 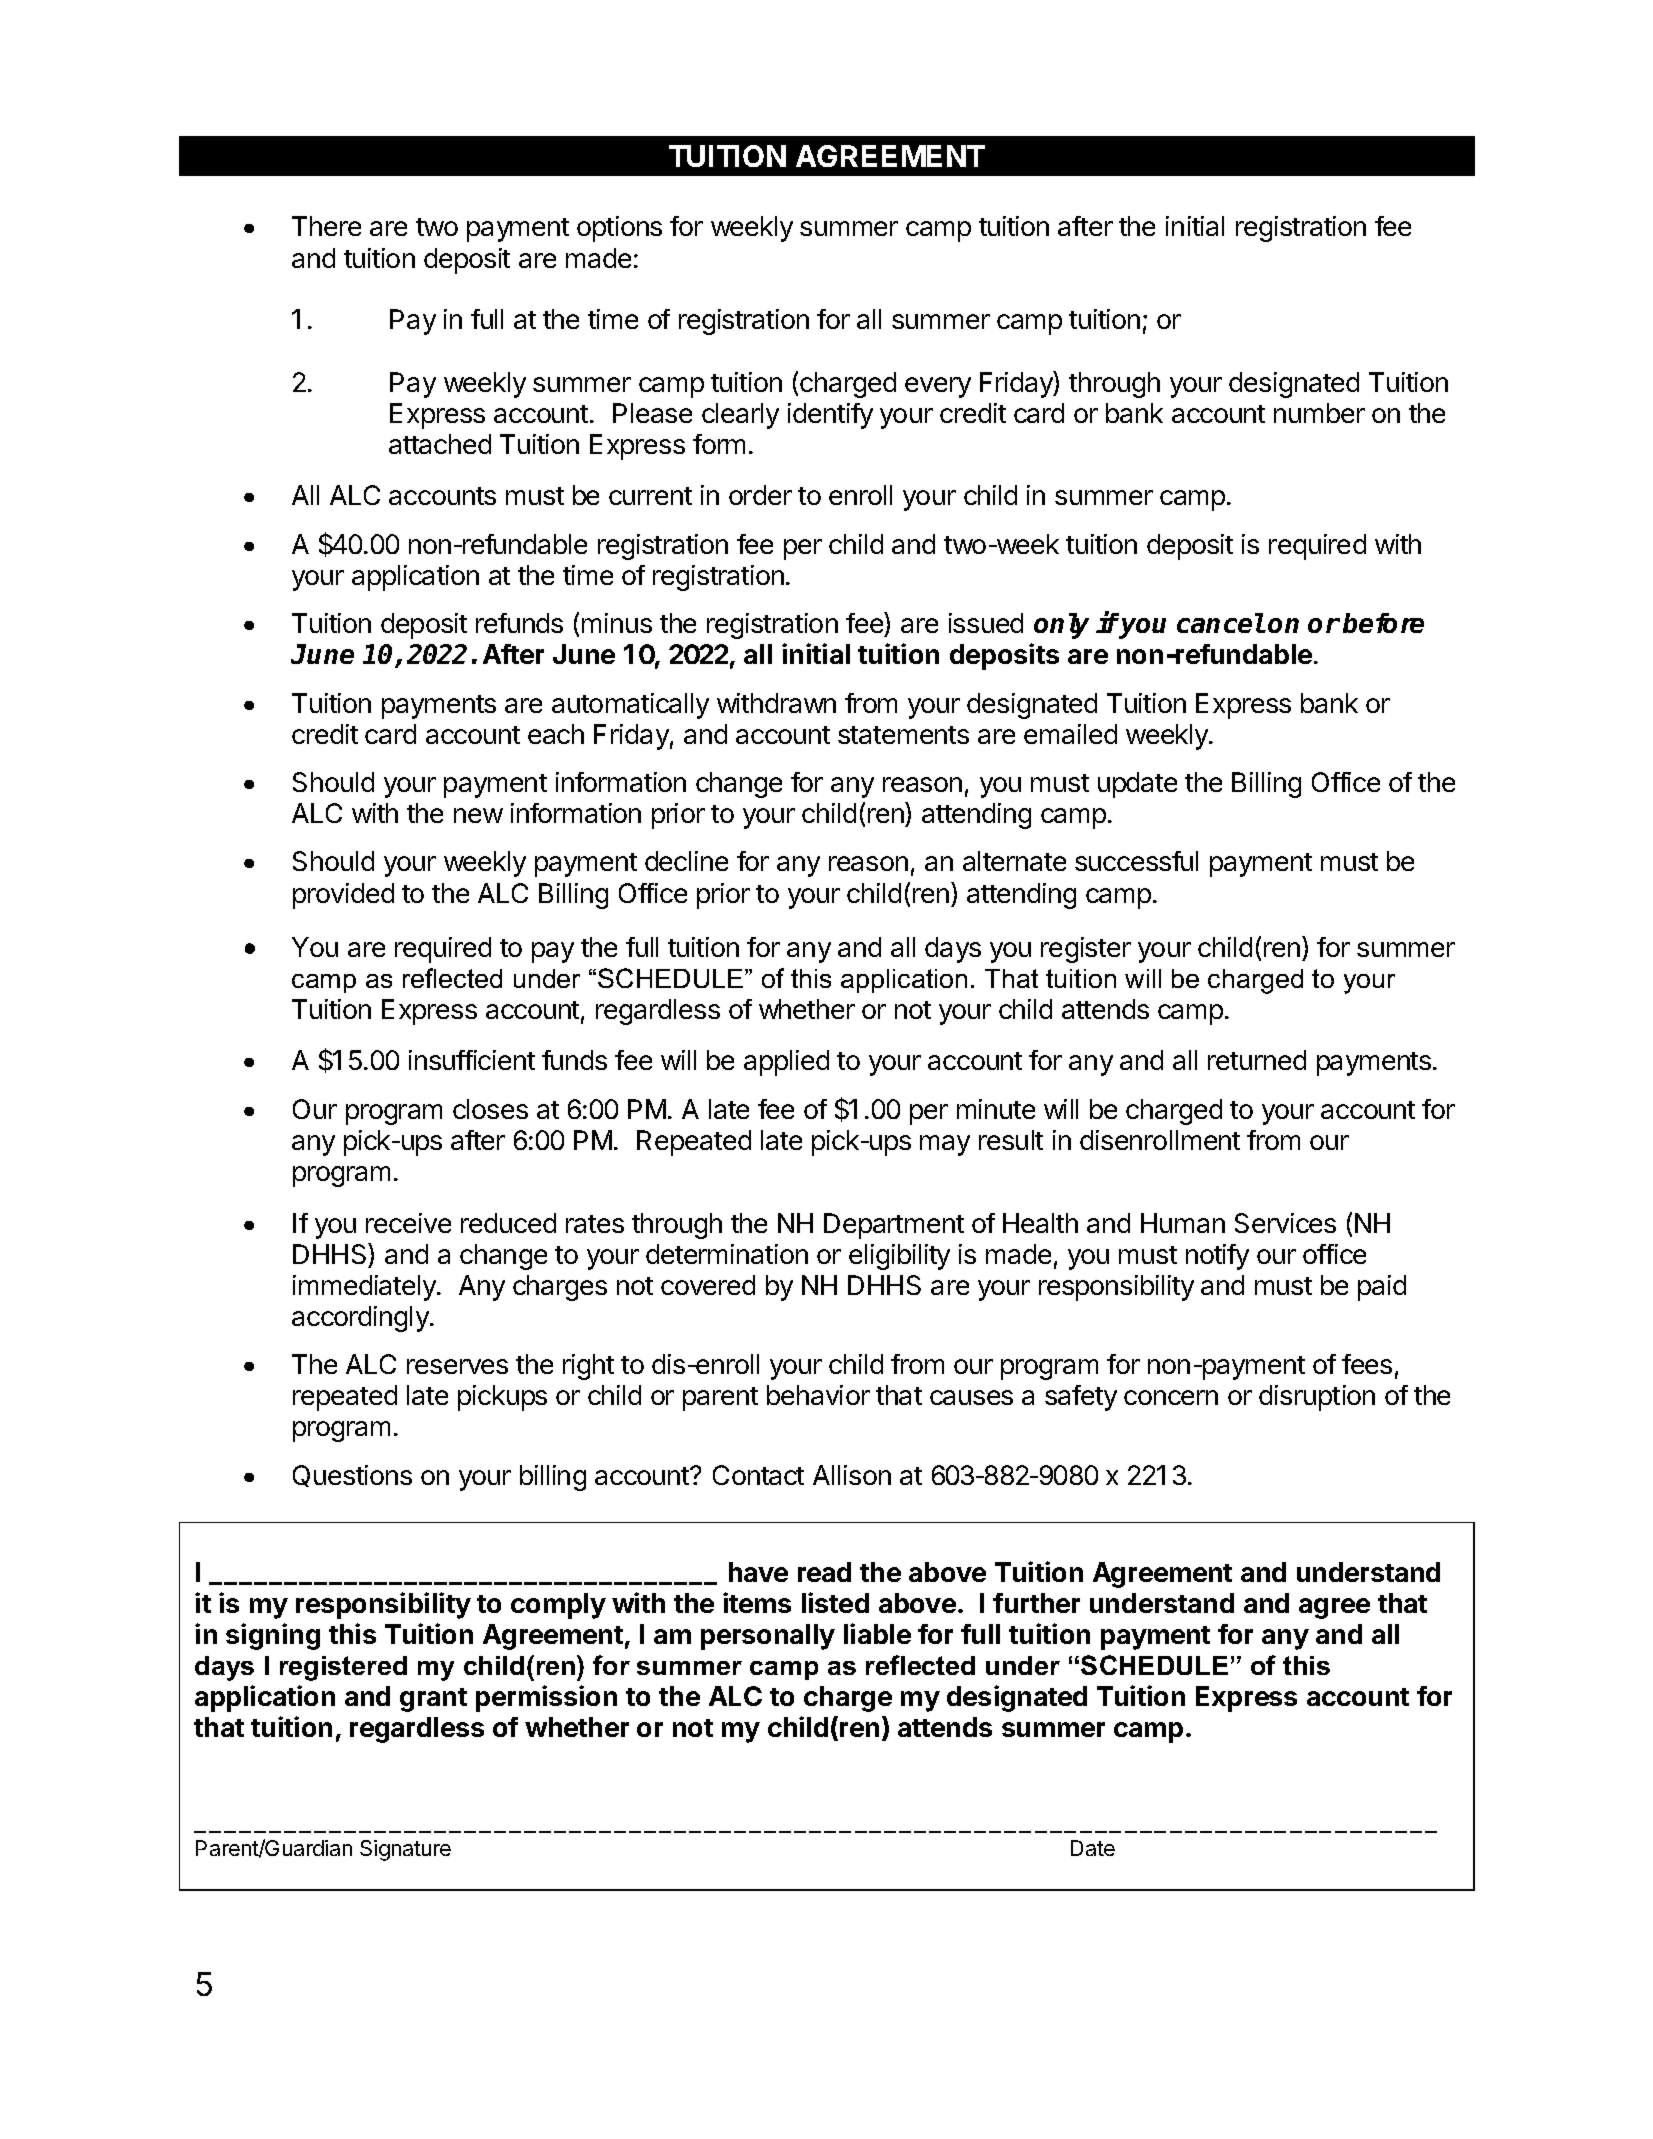 I want to click on every, so click(x=938, y=387).
